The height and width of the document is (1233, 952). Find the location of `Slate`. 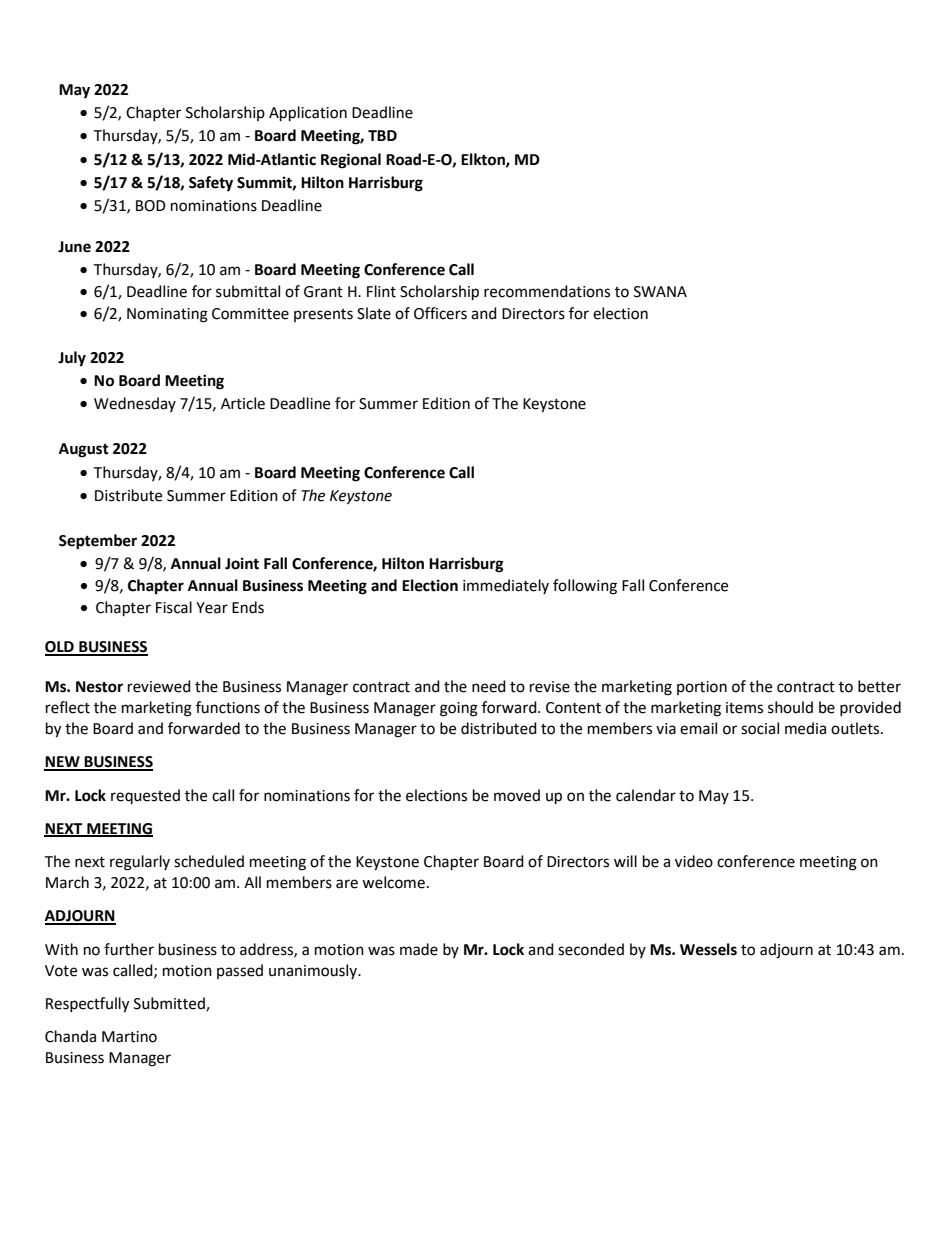

Slate is located at coordinates (374, 313).
